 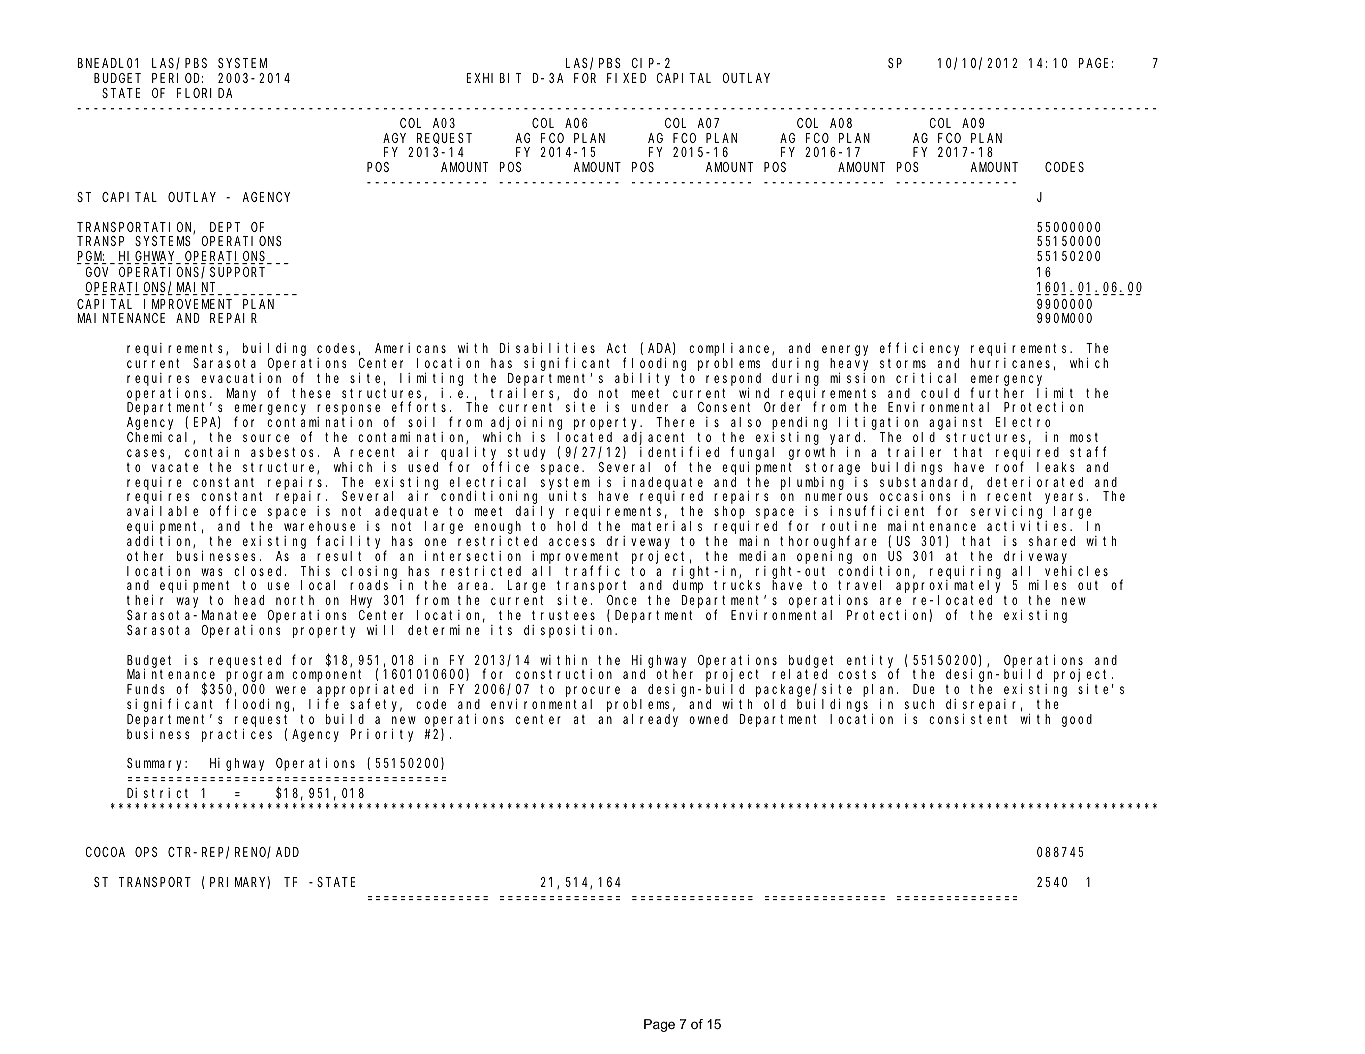 What do you see at coordinates (1023, 422) in the image?
I see `Electro` at bounding box center [1023, 422].
